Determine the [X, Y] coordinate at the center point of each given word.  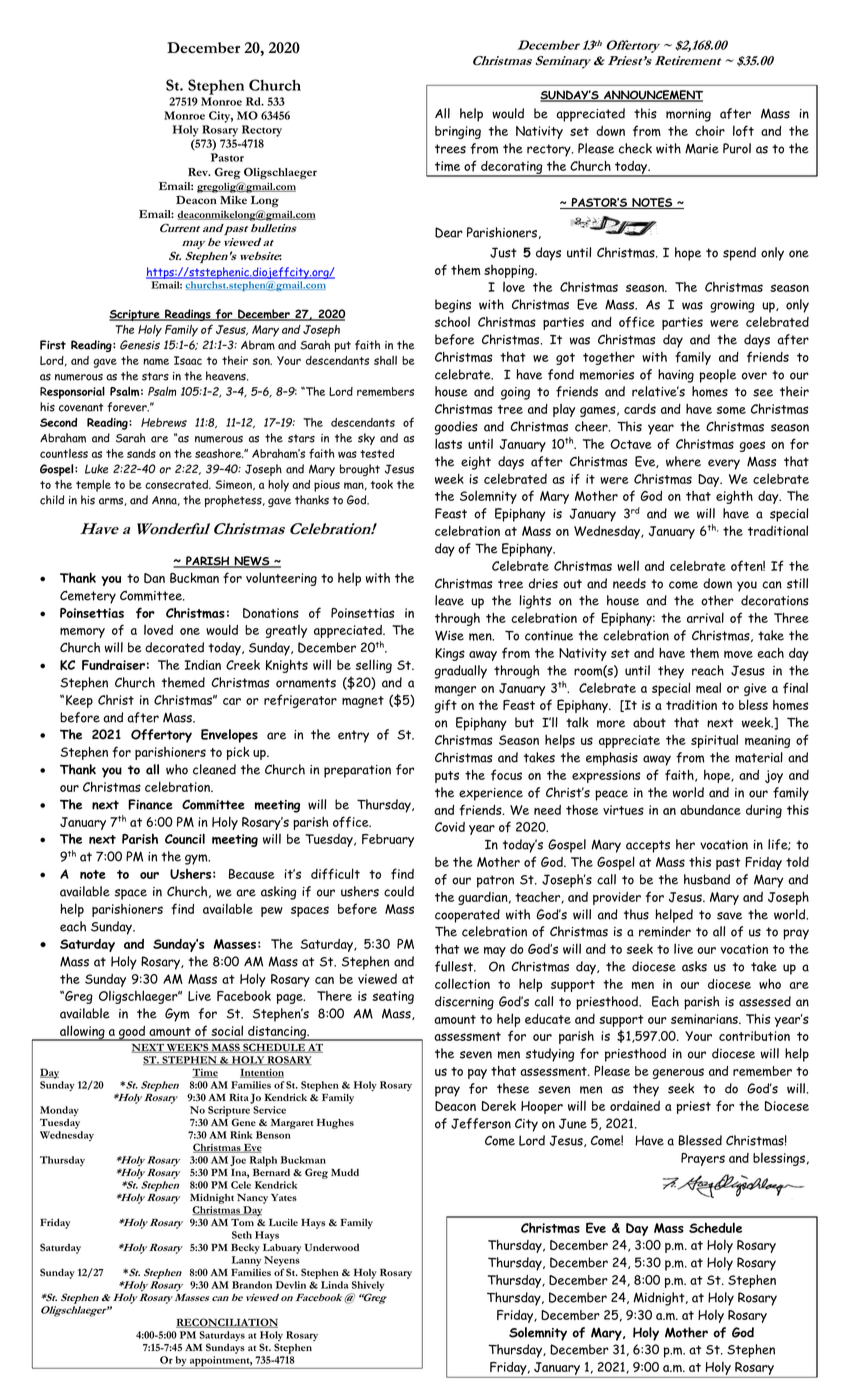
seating [393, 997]
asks [694, 966]
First [53, 345]
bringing [458, 132]
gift [446, 706]
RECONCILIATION [227, 1323]
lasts [448, 443]
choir [710, 131]
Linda [334, 1285]
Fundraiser [113, 665]
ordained [635, 1106]
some [731, 410]
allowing [82, 1033]
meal [708, 687]
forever [128, 407]
